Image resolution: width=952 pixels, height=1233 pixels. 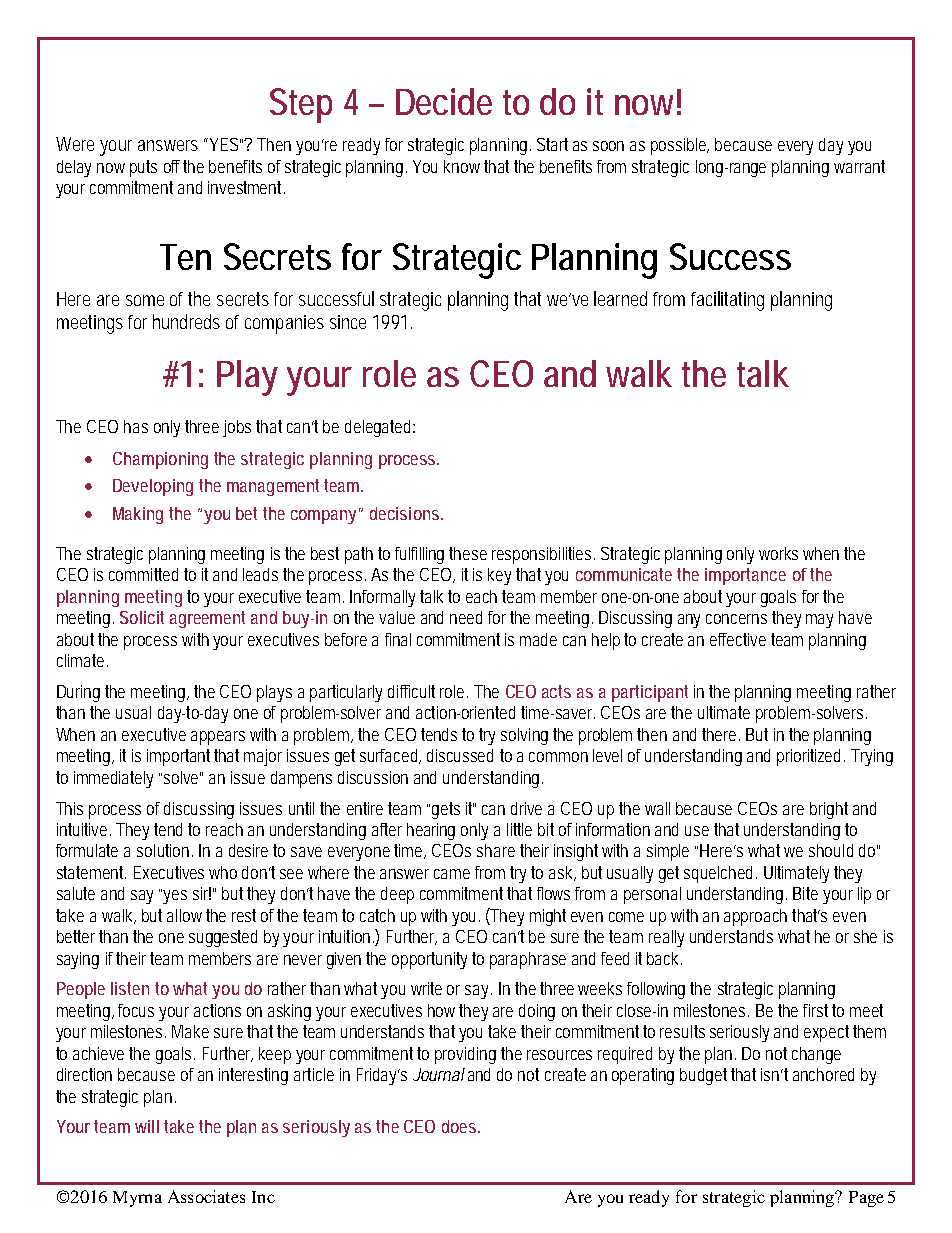 What do you see at coordinates (143, 168) in the screenshot?
I see `puts` at bounding box center [143, 168].
